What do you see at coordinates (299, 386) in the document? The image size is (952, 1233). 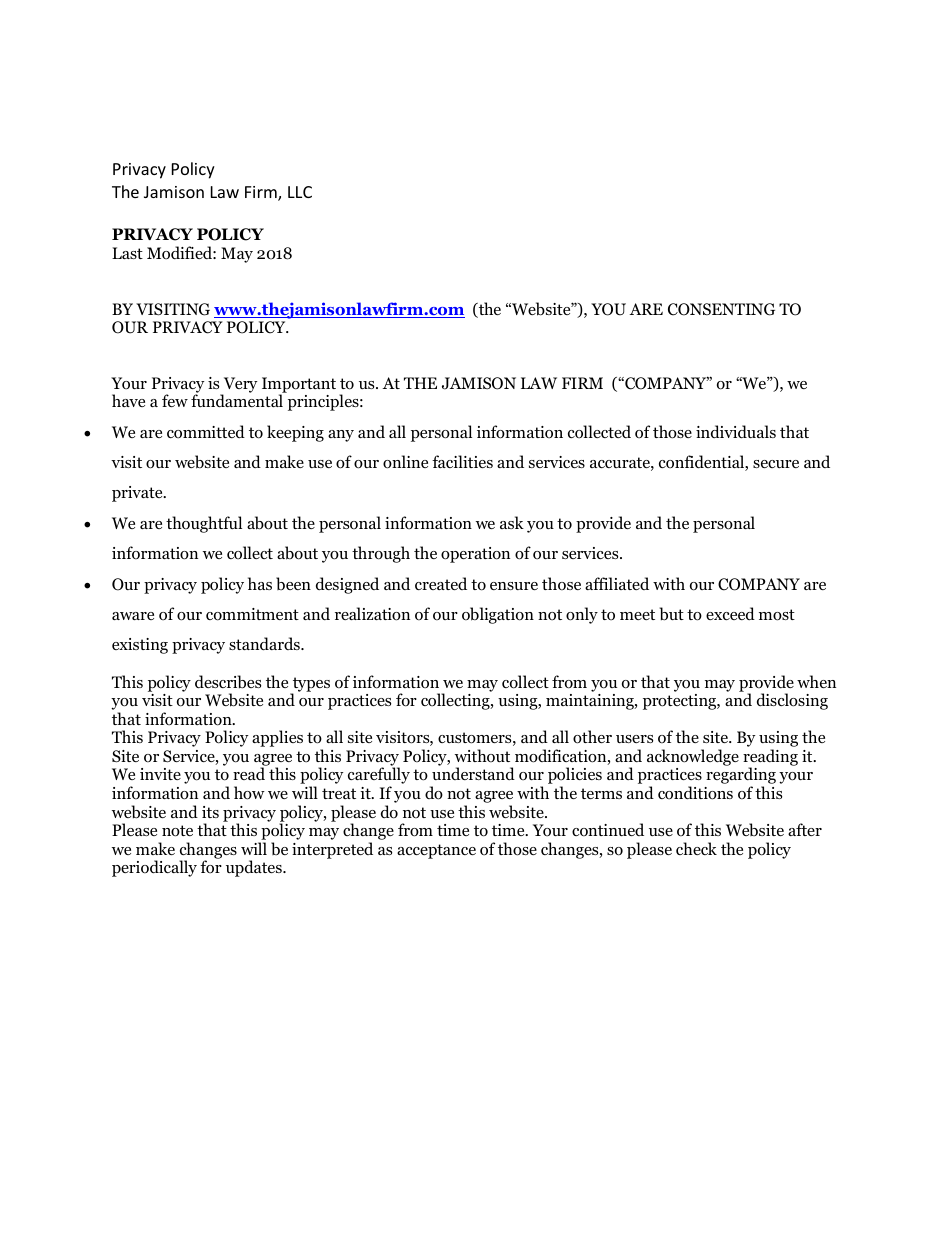 I see `Important` at bounding box center [299, 386].
